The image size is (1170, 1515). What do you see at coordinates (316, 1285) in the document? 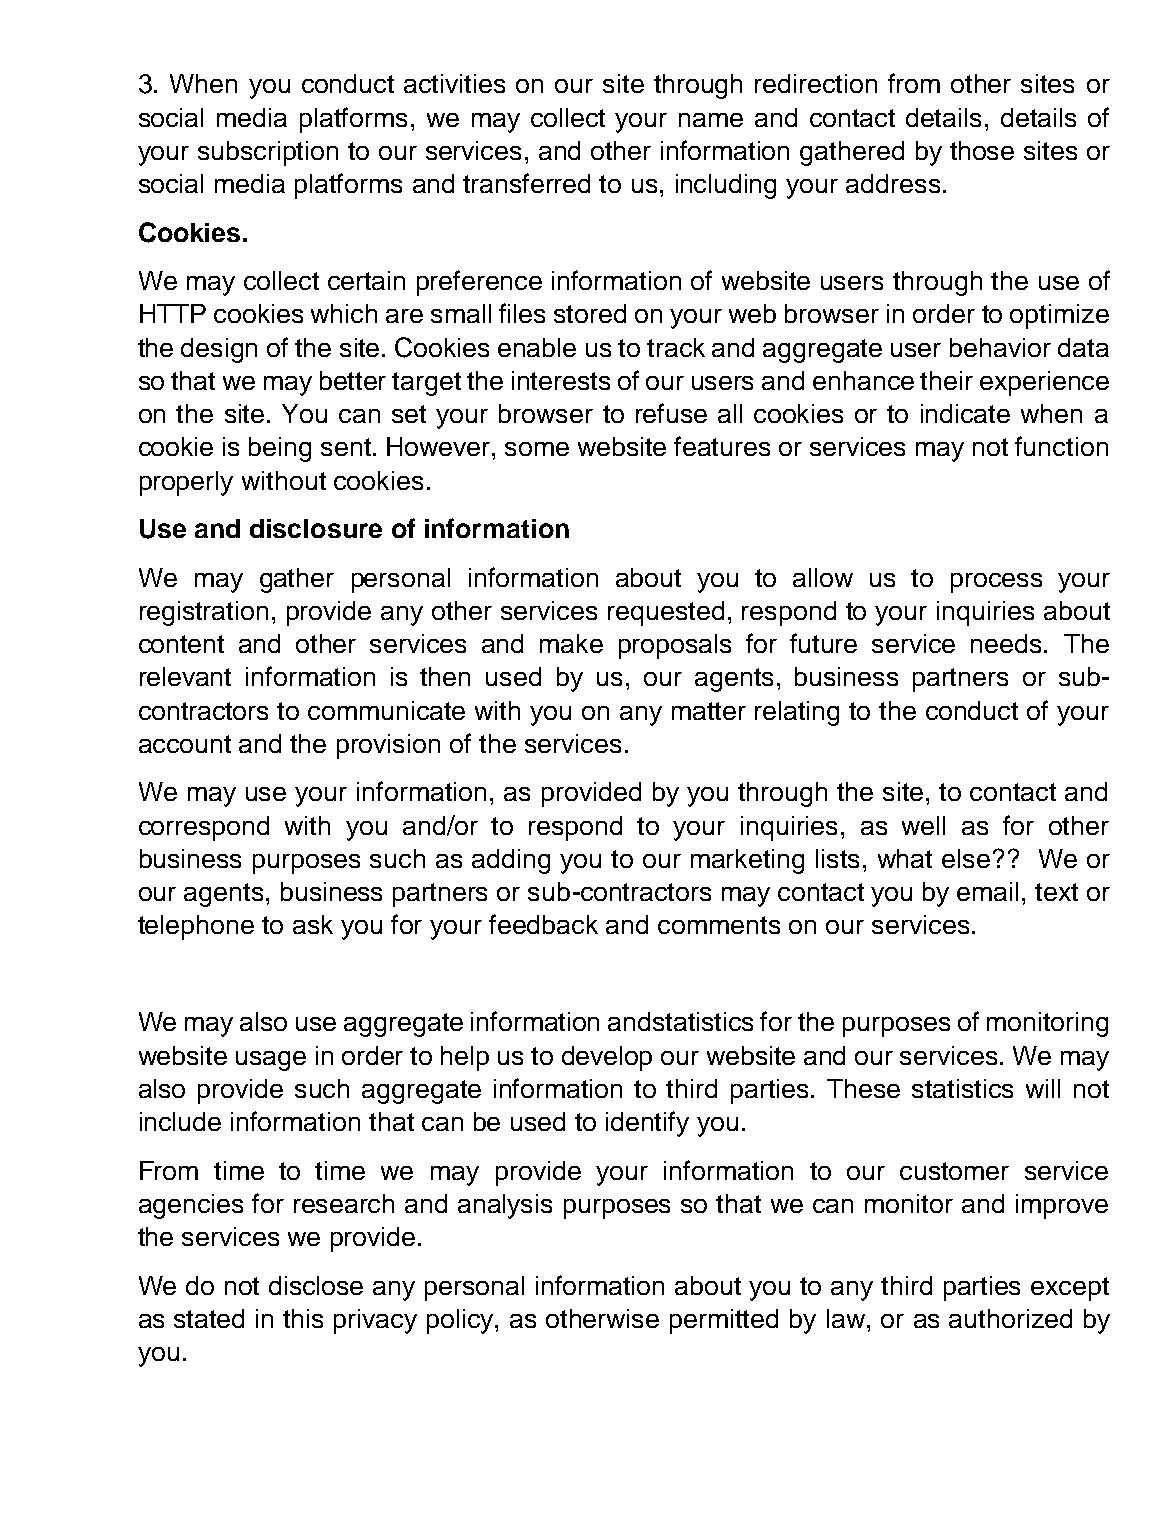
I see `disclose` at bounding box center [316, 1285].
